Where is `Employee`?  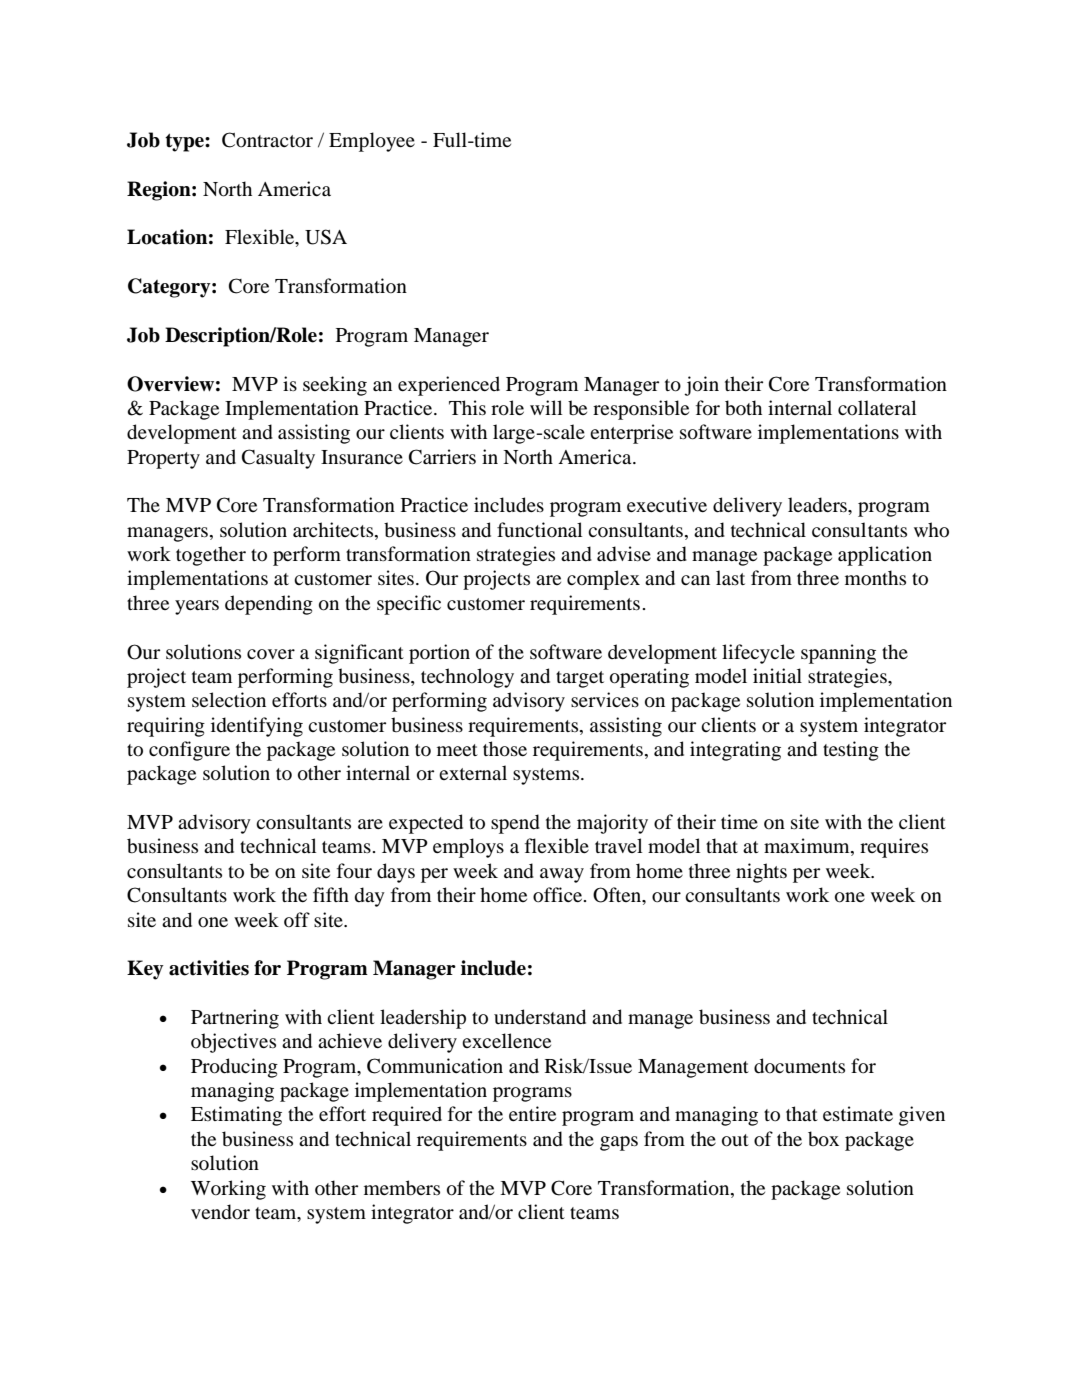 Employee is located at coordinates (372, 142).
